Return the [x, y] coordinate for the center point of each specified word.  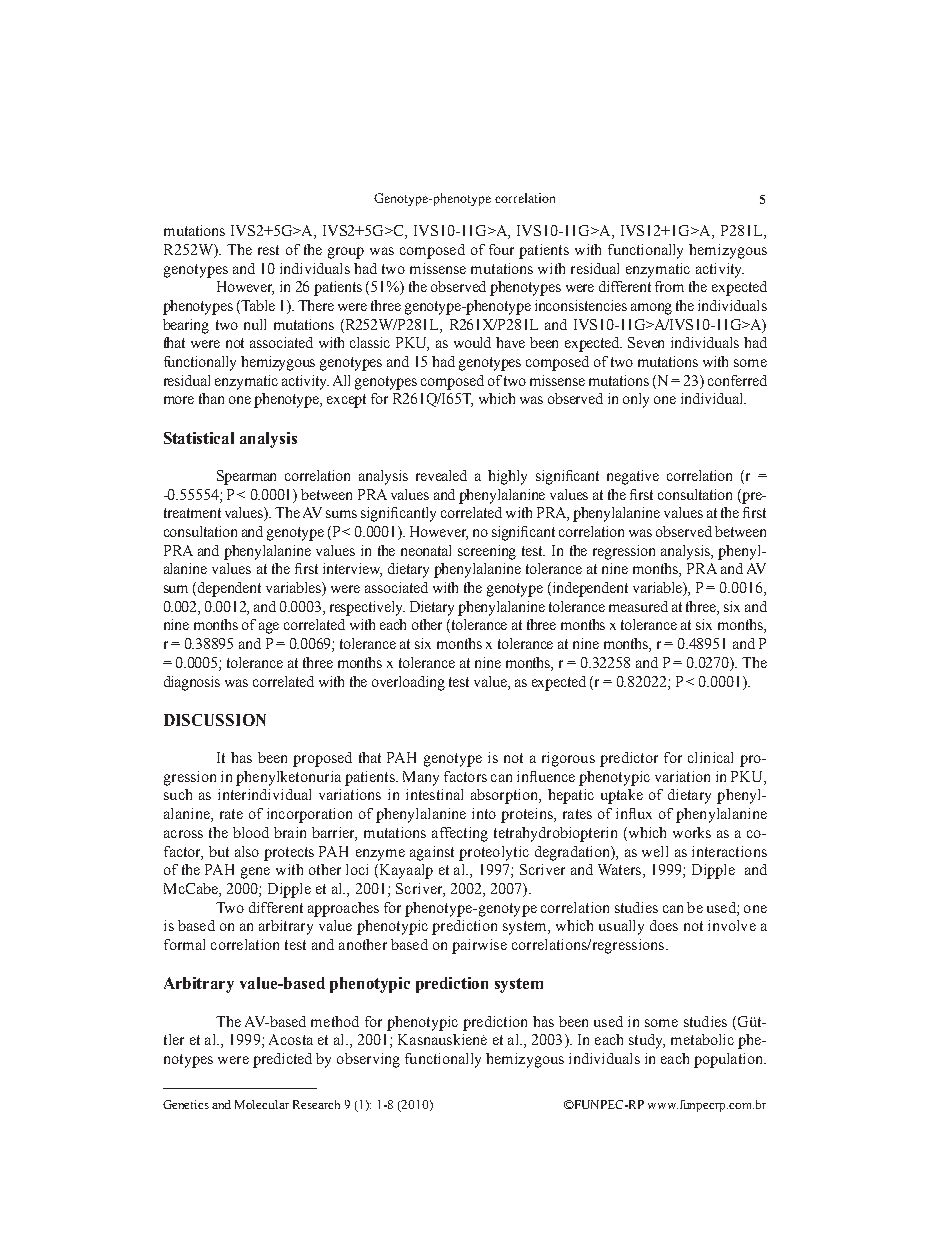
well [655, 851]
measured [638, 606]
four [501, 249]
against [432, 853]
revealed [441, 475]
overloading [408, 683]
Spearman [246, 477]
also [247, 851]
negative [633, 477]
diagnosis [192, 683]
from [669, 286]
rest [268, 250]
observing [368, 1060]
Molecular [262, 1104]
